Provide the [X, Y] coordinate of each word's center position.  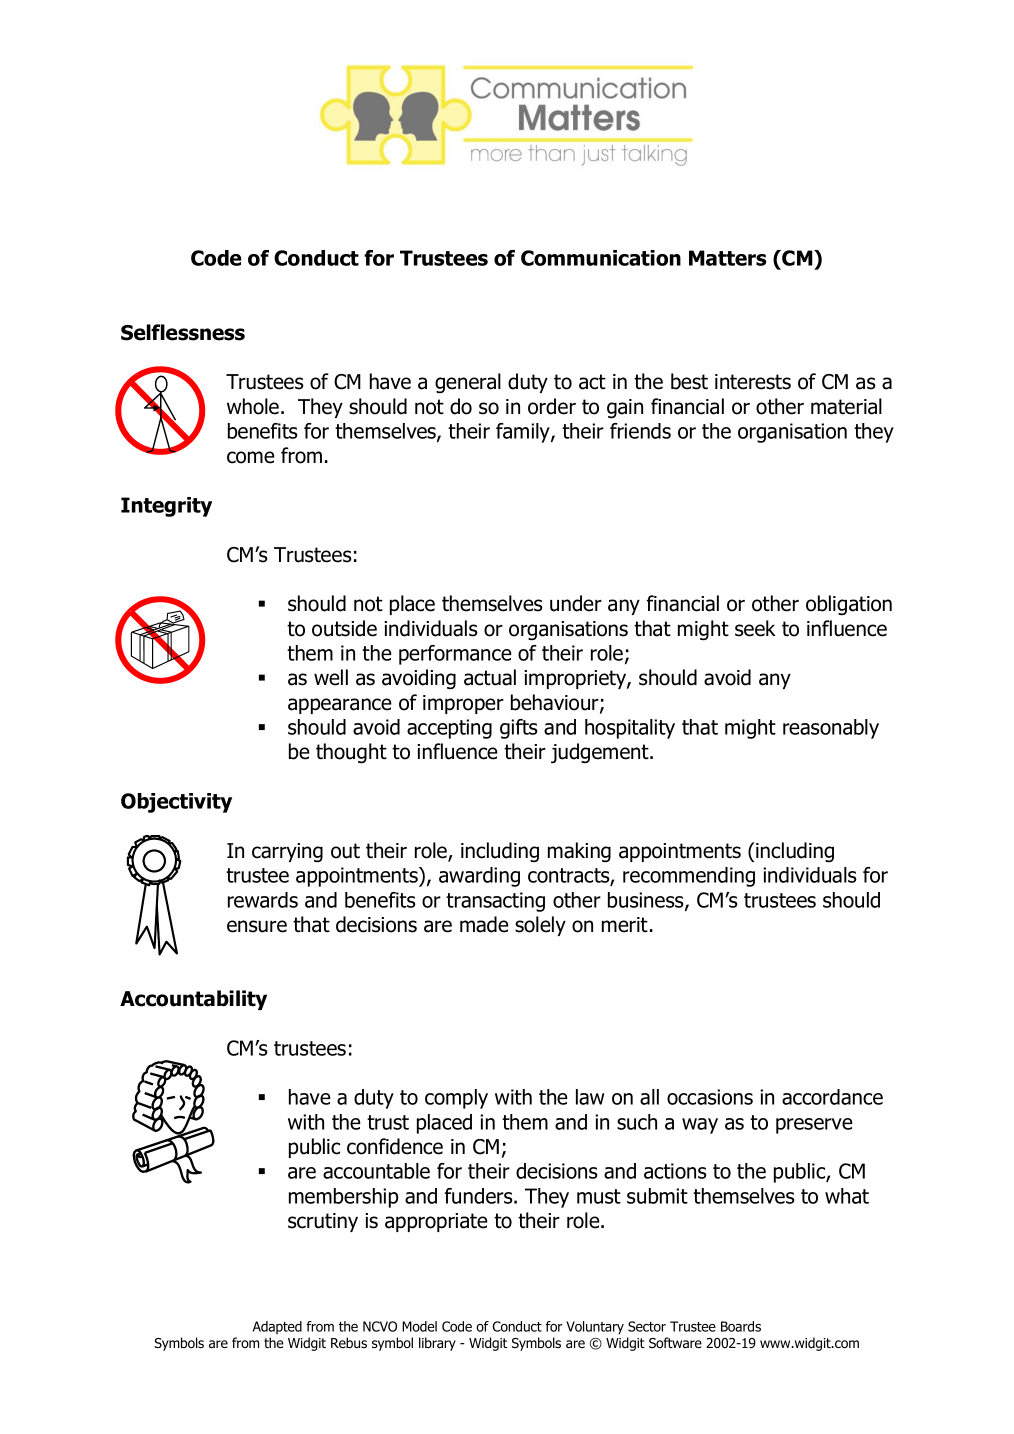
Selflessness [183, 332]
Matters [727, 258]
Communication [601, 258]
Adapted [277, 1327]
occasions [710, 1097]
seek [755, 628]
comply [456, 1099]
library [437, 1344]
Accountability [193, 1000]
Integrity [166, 507]
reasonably [831, 729]
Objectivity [176, 803]
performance [455, 655]
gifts [519, 729]
